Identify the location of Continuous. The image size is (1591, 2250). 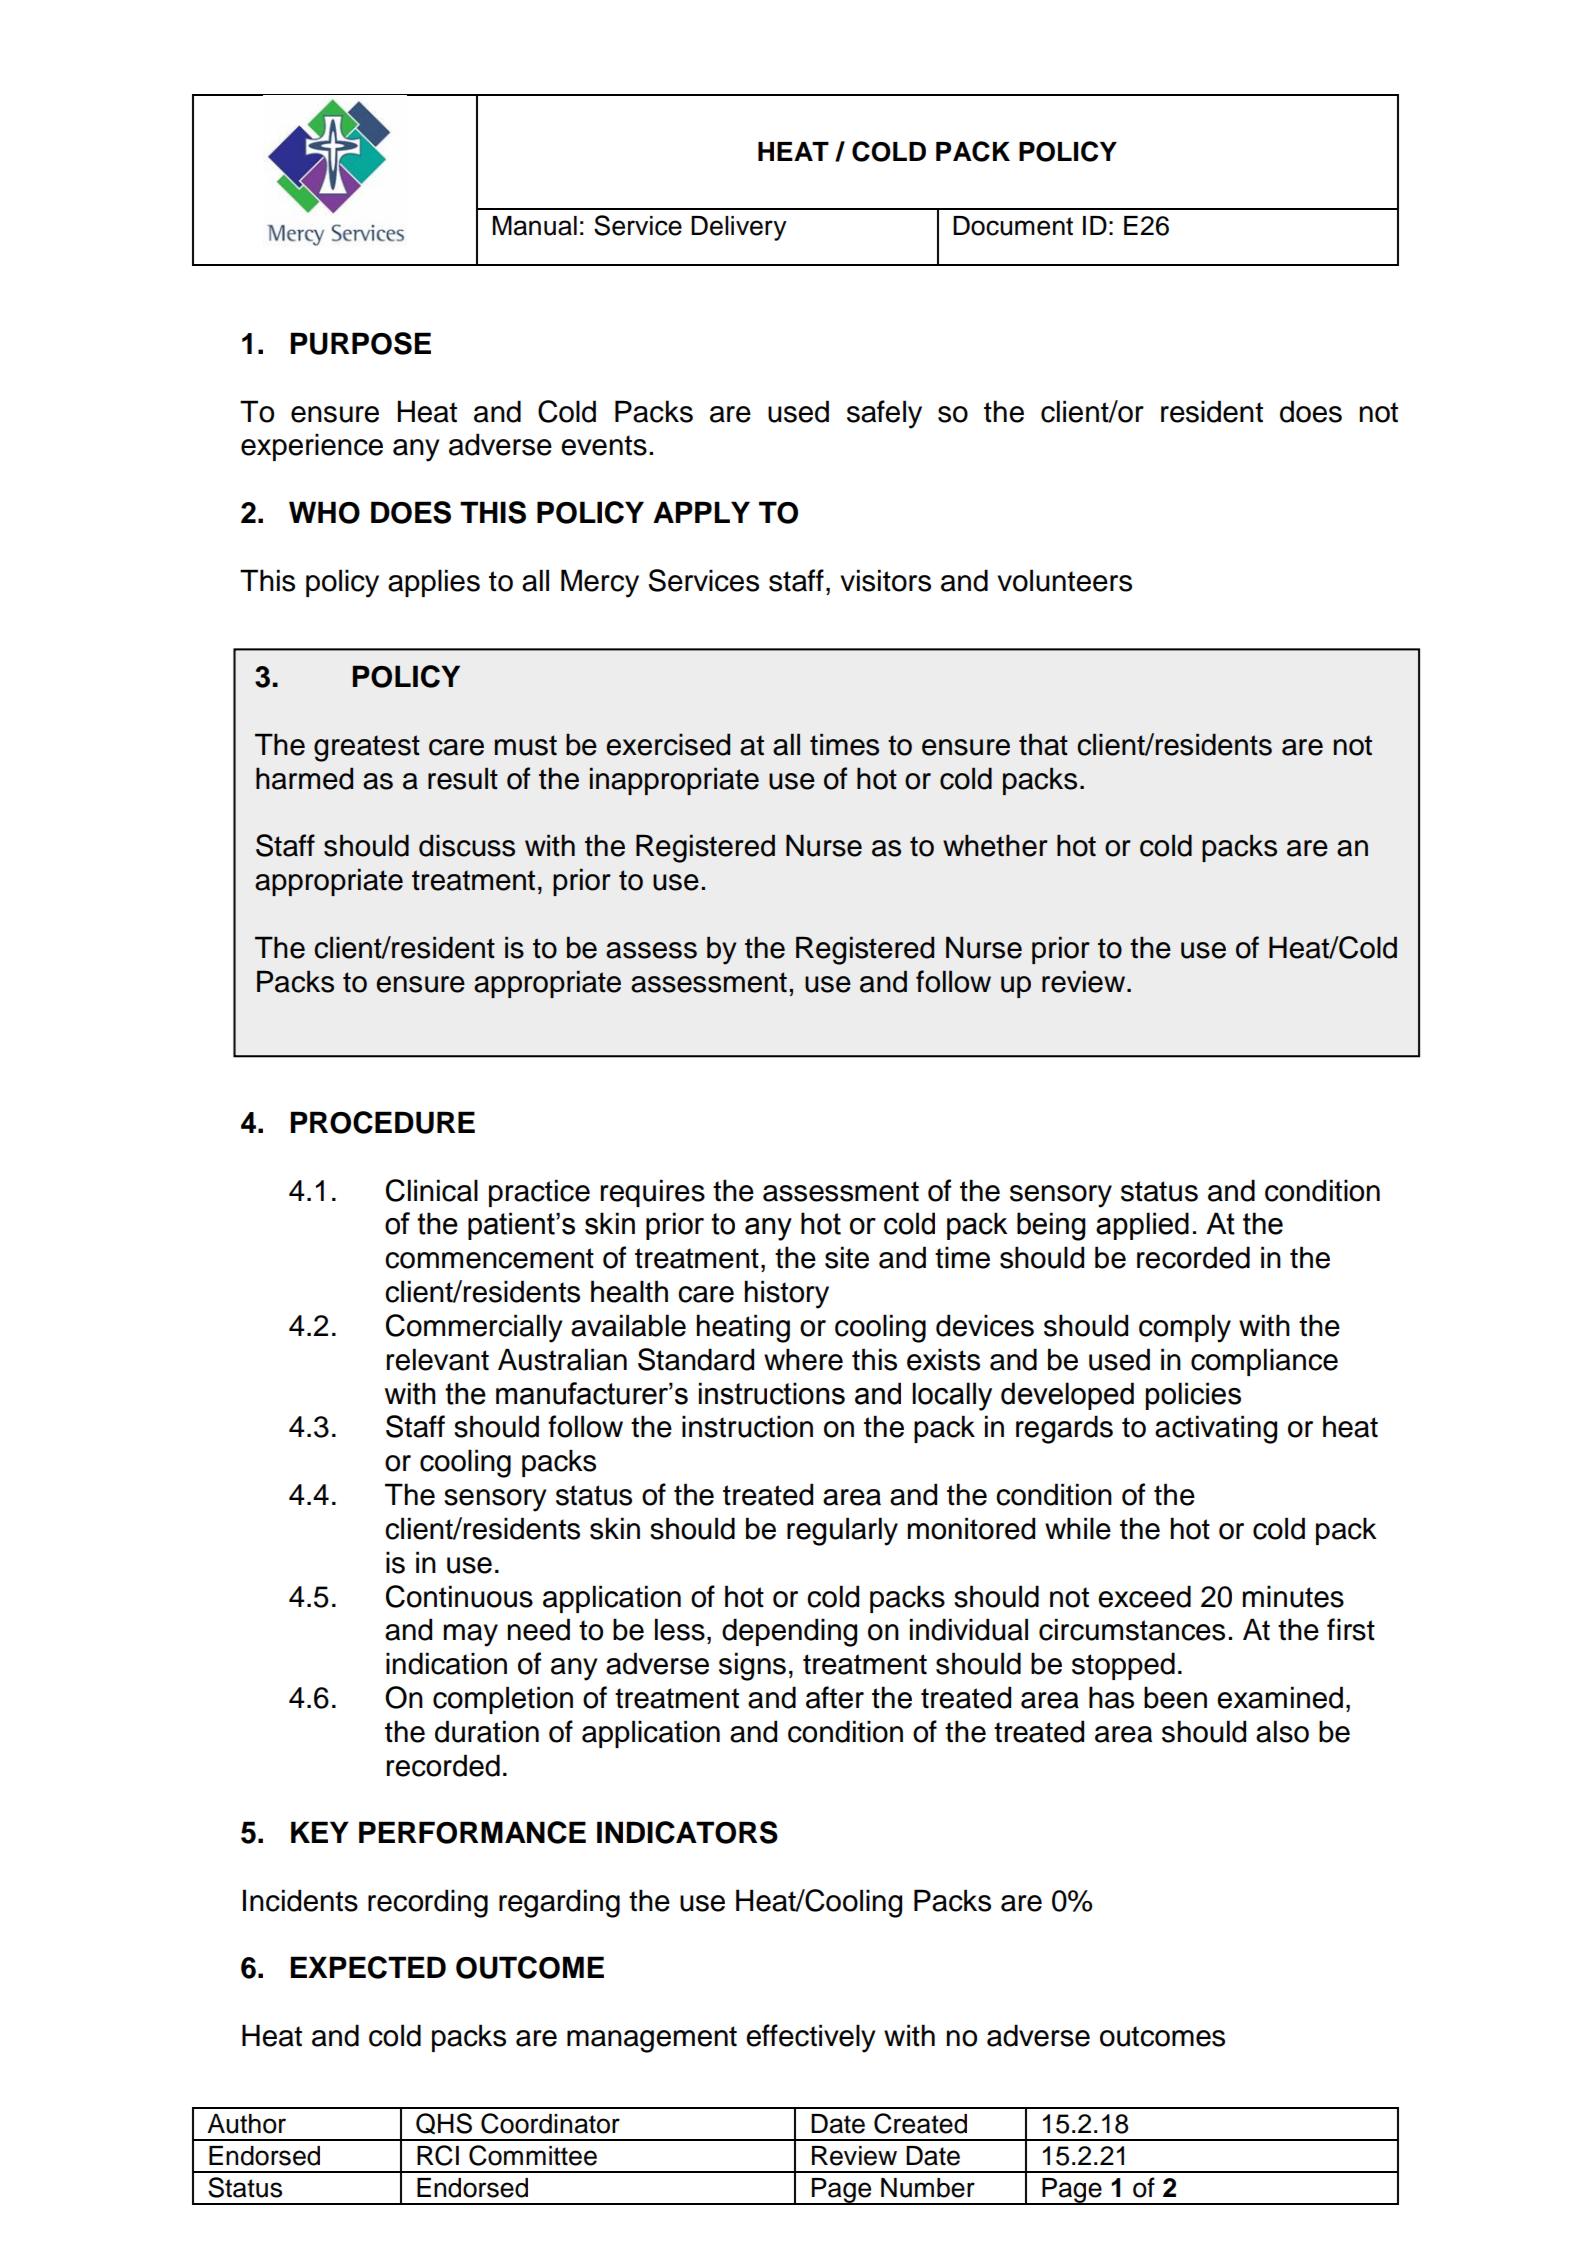
(459, 1596).
